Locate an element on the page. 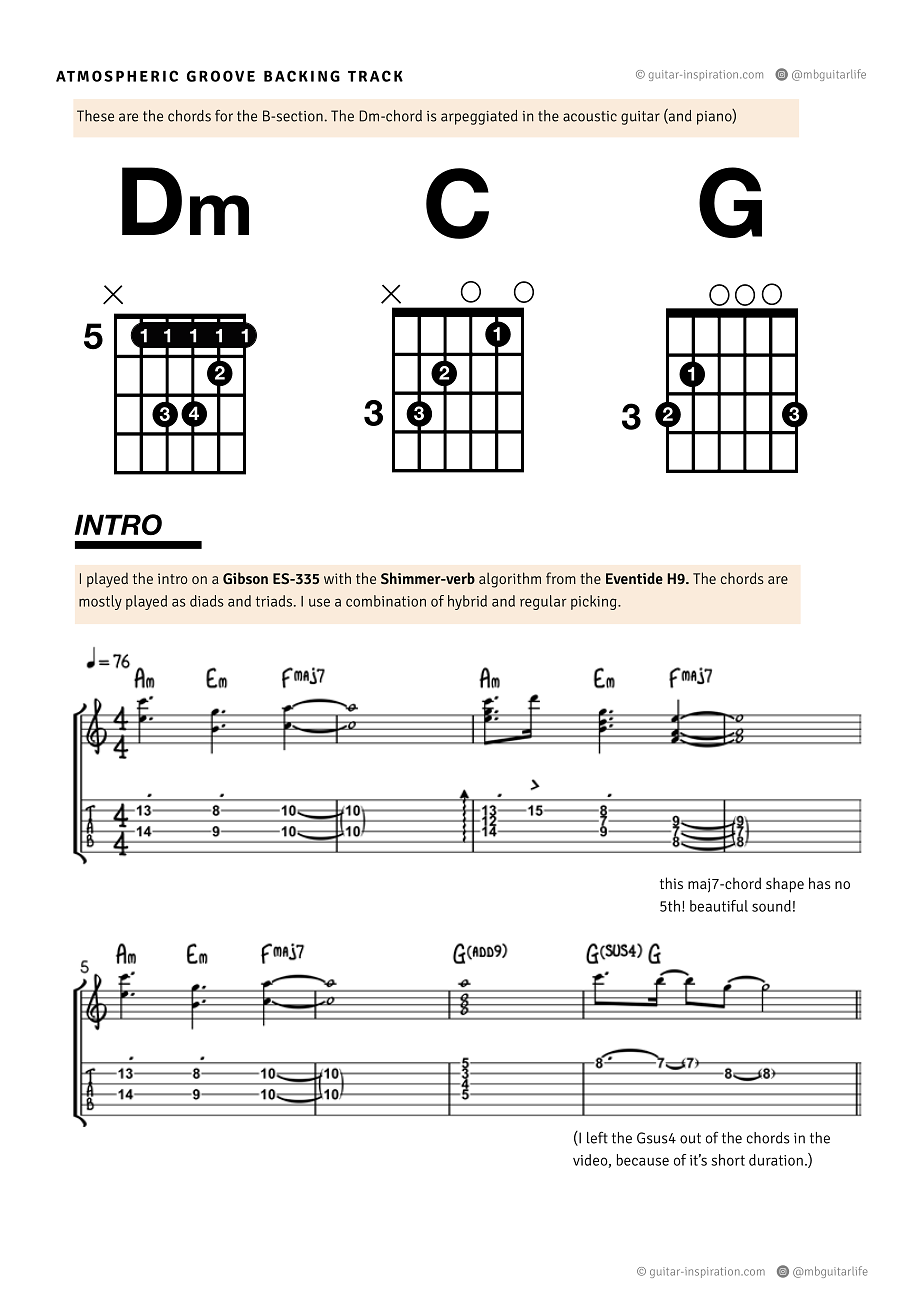  this is located at coordinates (671, 883).
